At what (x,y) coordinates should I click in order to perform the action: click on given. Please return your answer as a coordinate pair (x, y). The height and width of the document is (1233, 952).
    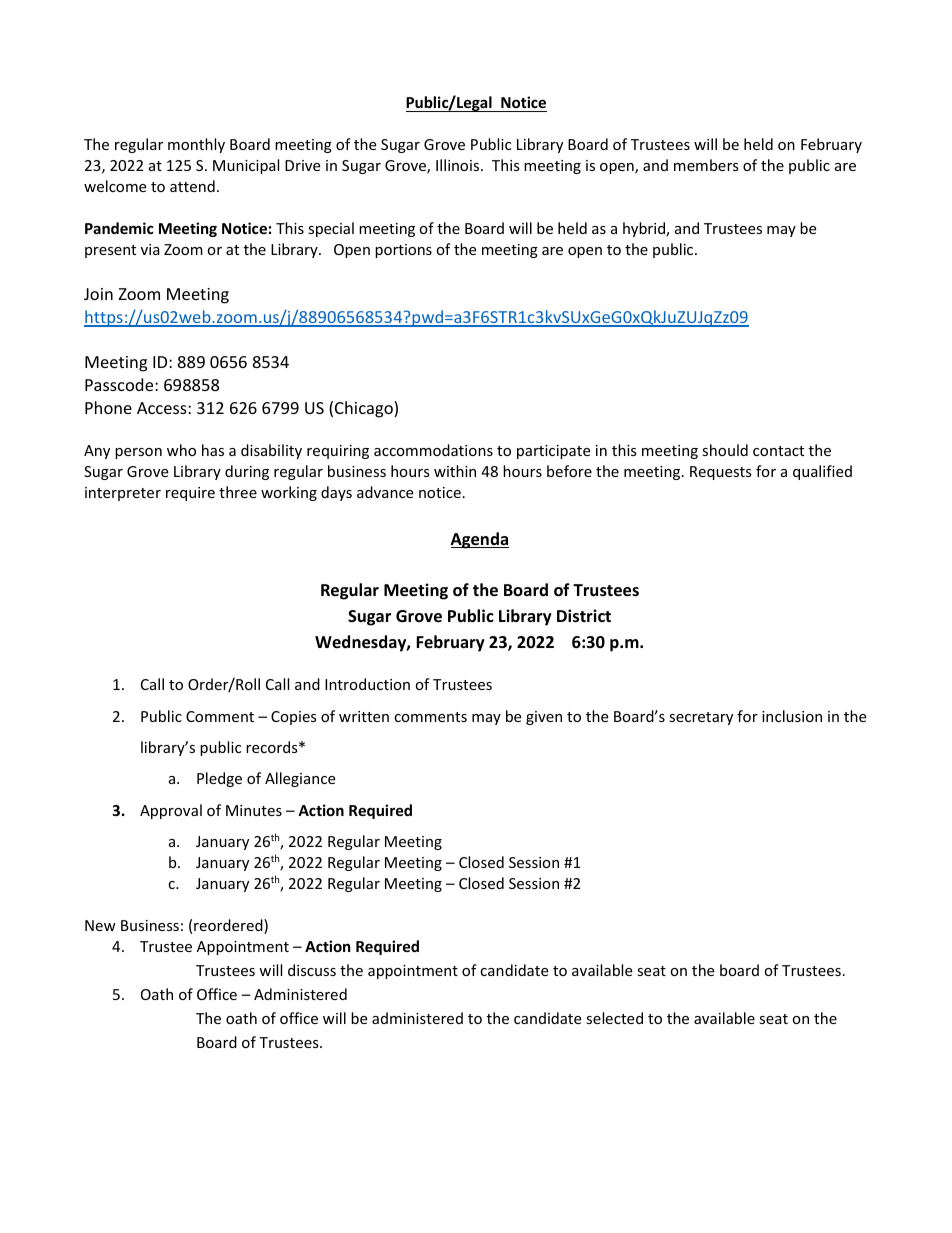
    Looking at the image, I should click on (544, 718).
